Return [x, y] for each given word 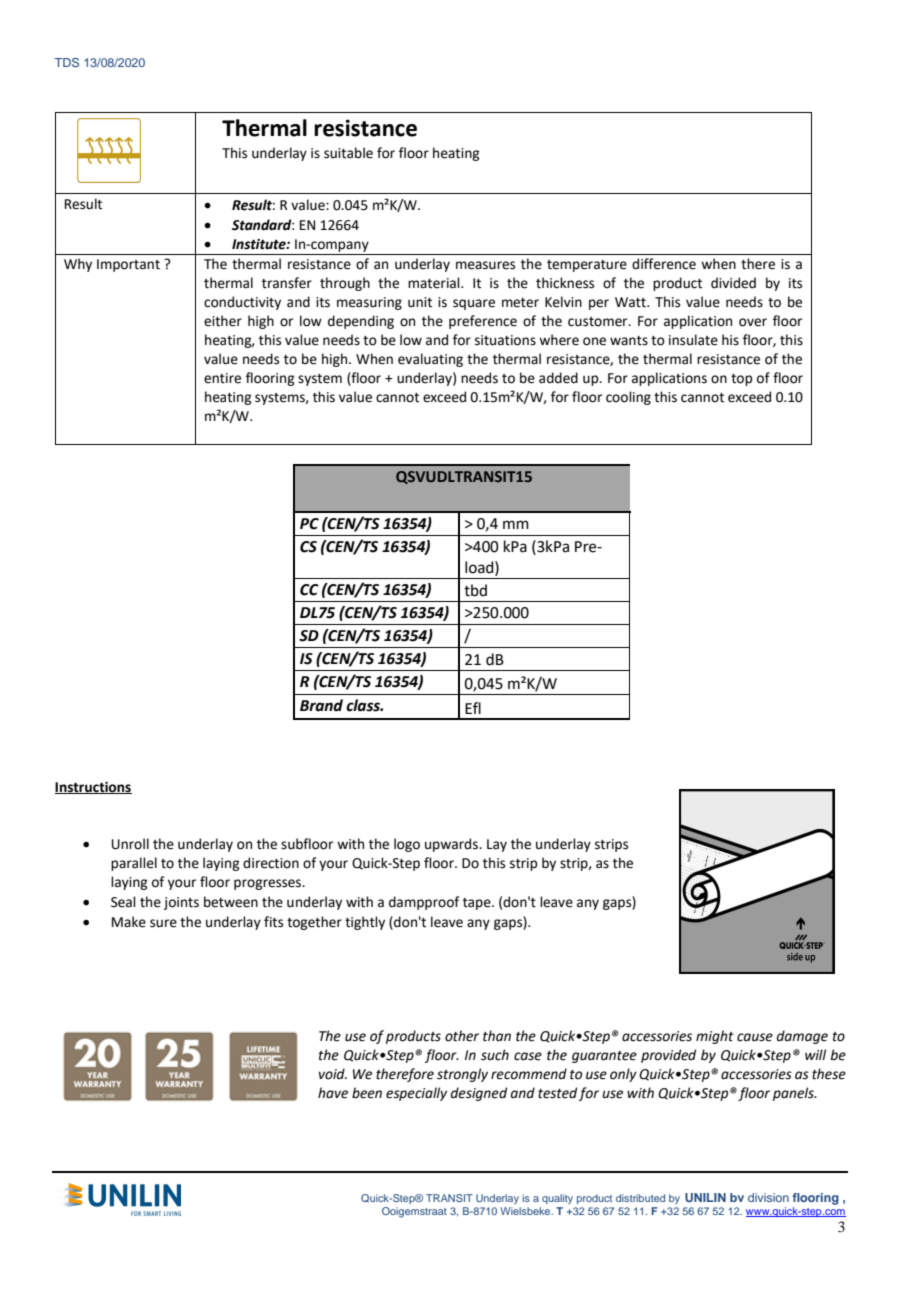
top [741, 380]
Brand [321, 705]
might [715, 1037]
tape [478, 904]
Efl [473, 708]
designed [479, 1094]
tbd [475, 590]
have [333, 1093]
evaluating [430, 360]
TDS [67, 62]
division [768, 1197]
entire [222, 378]
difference [664, 264]
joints [181, 903]
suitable [348, 153]
